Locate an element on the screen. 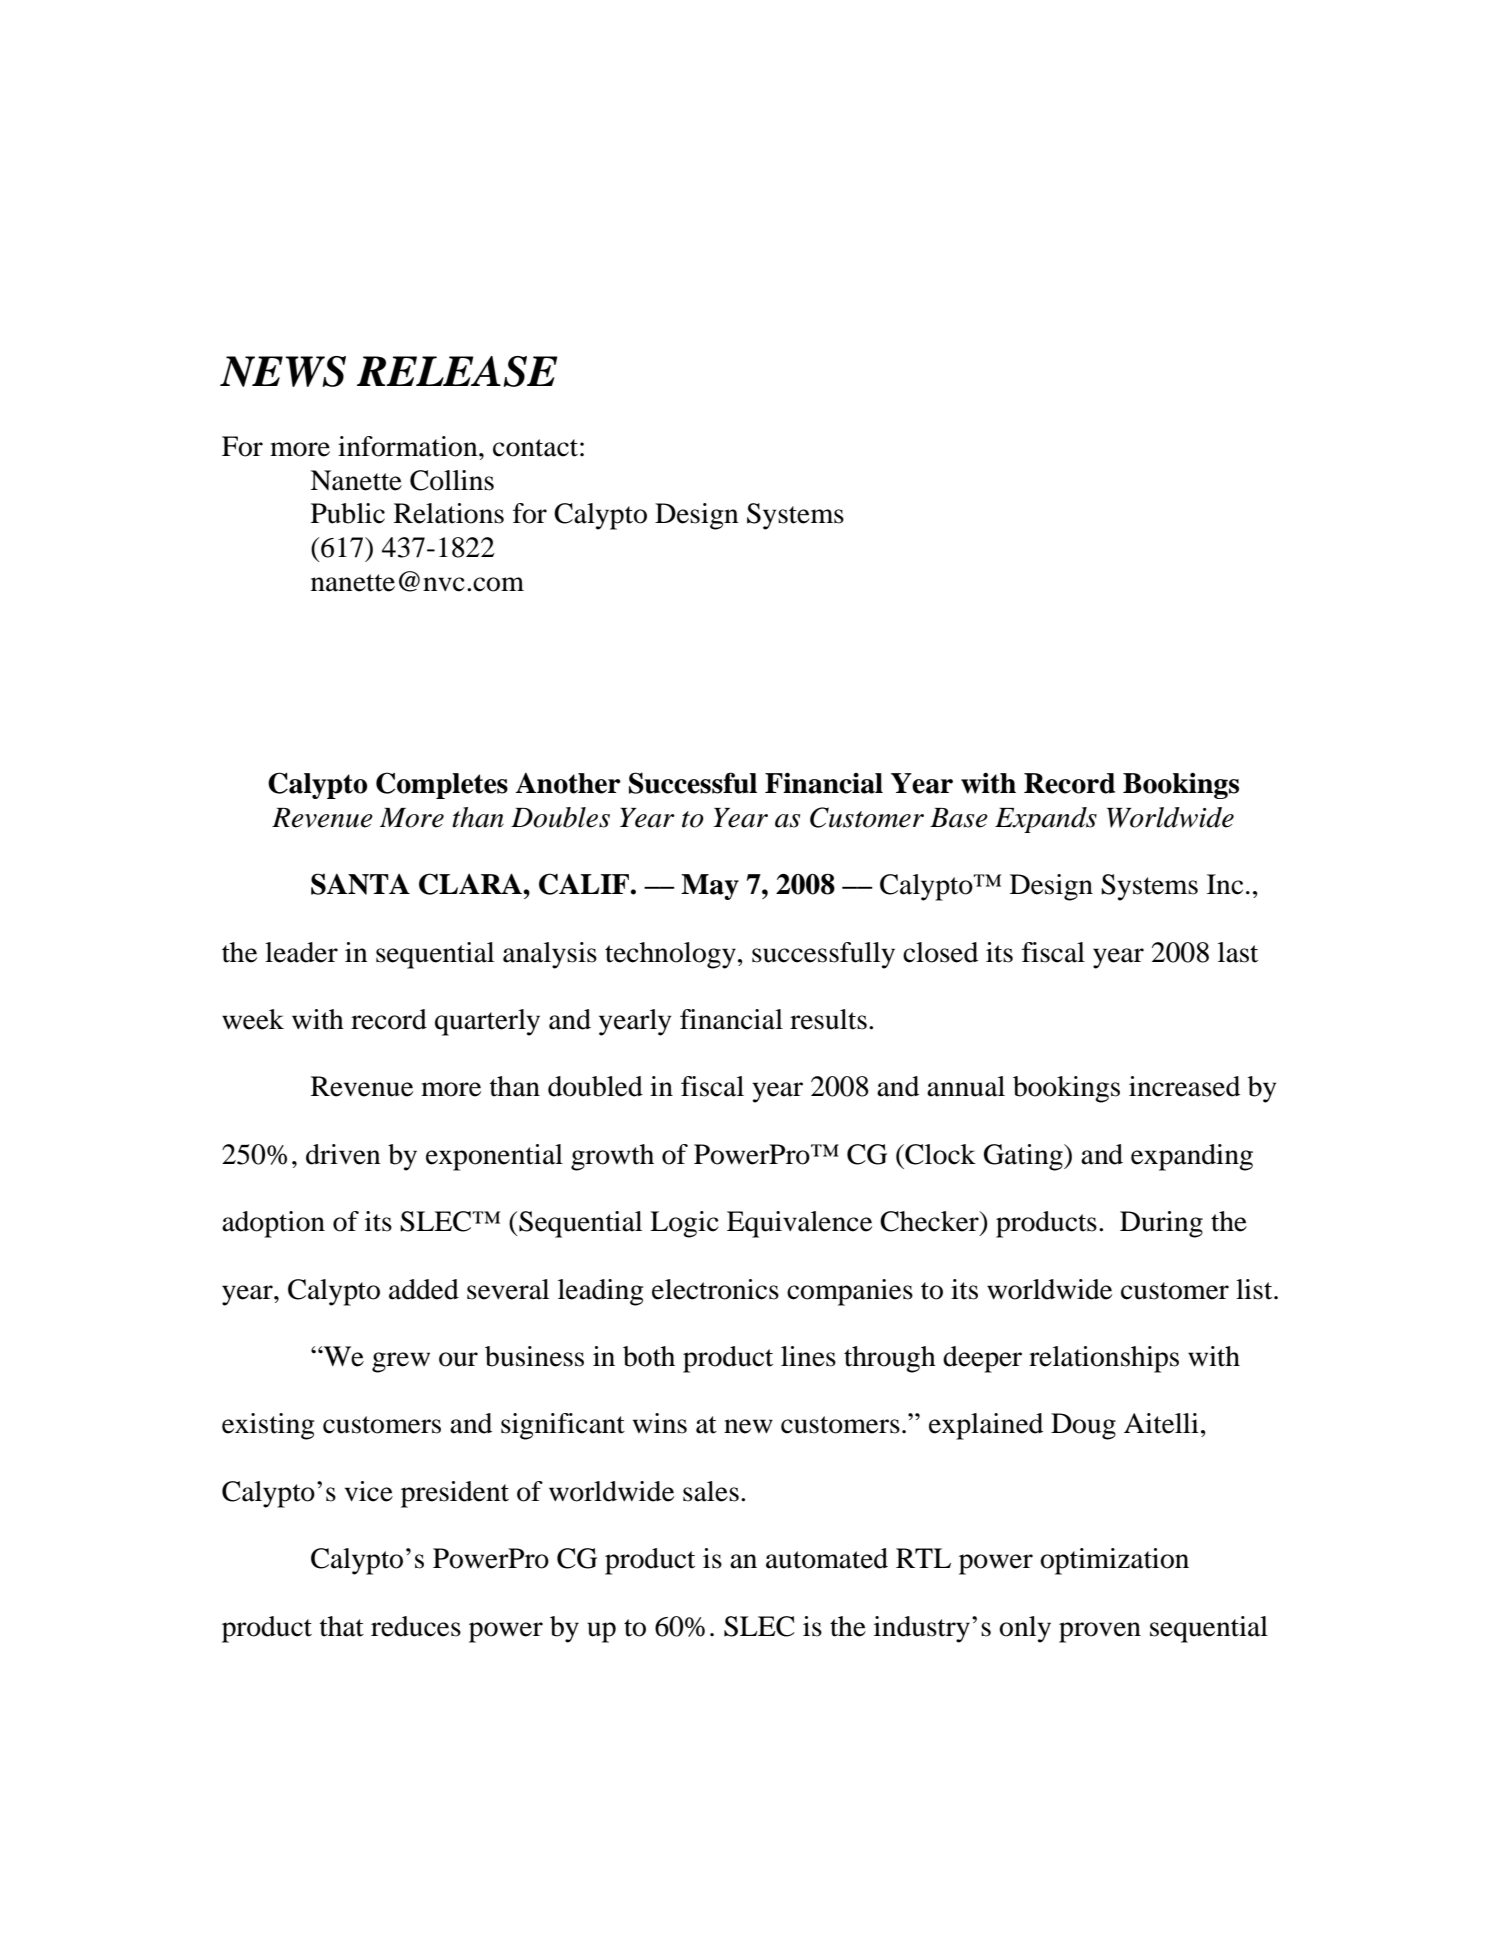 The image size is (1495, 1935). During is located at coordinates (1161, 1224).
